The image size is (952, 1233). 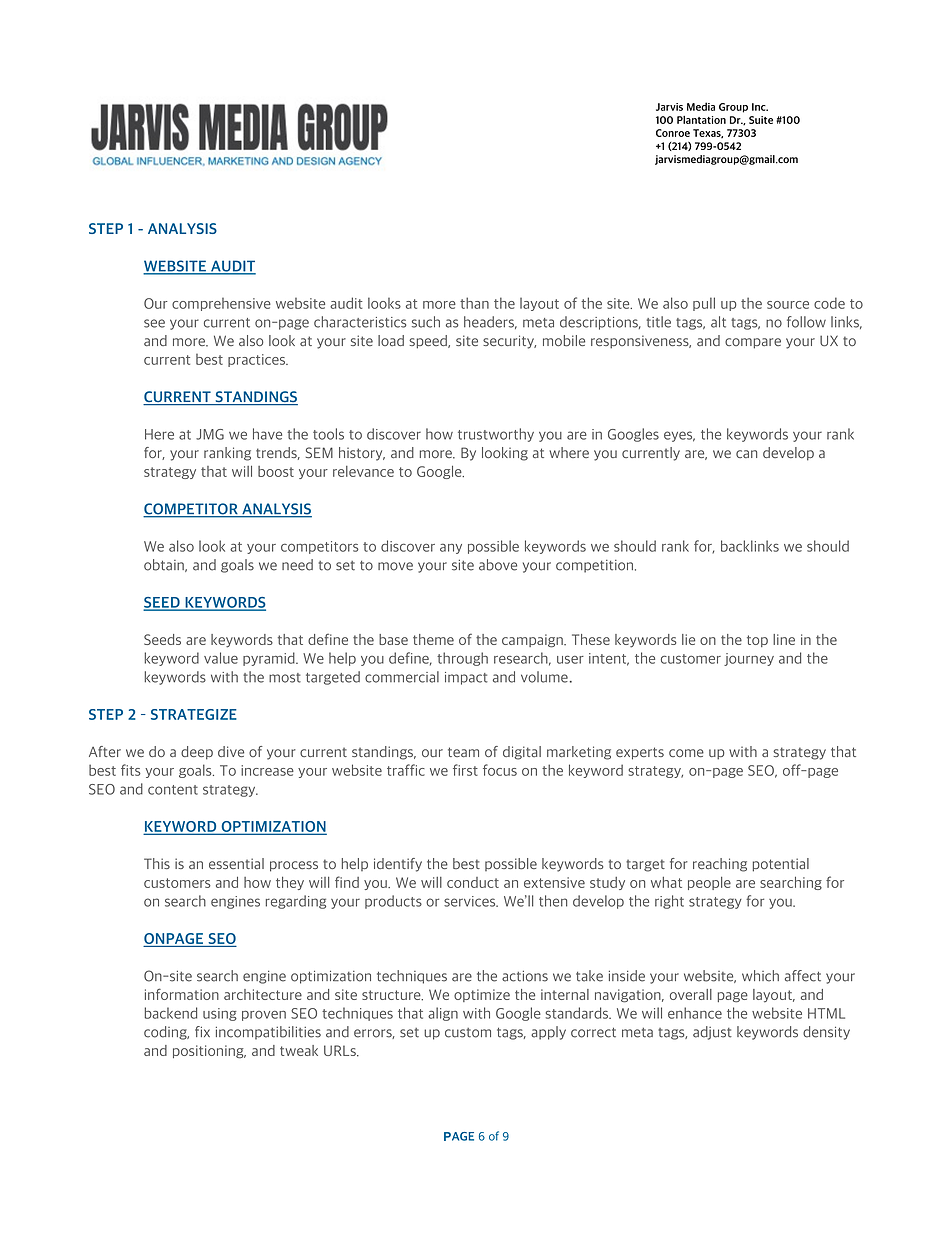 I want to click on comprehensive, so click(x=221, y=304).
